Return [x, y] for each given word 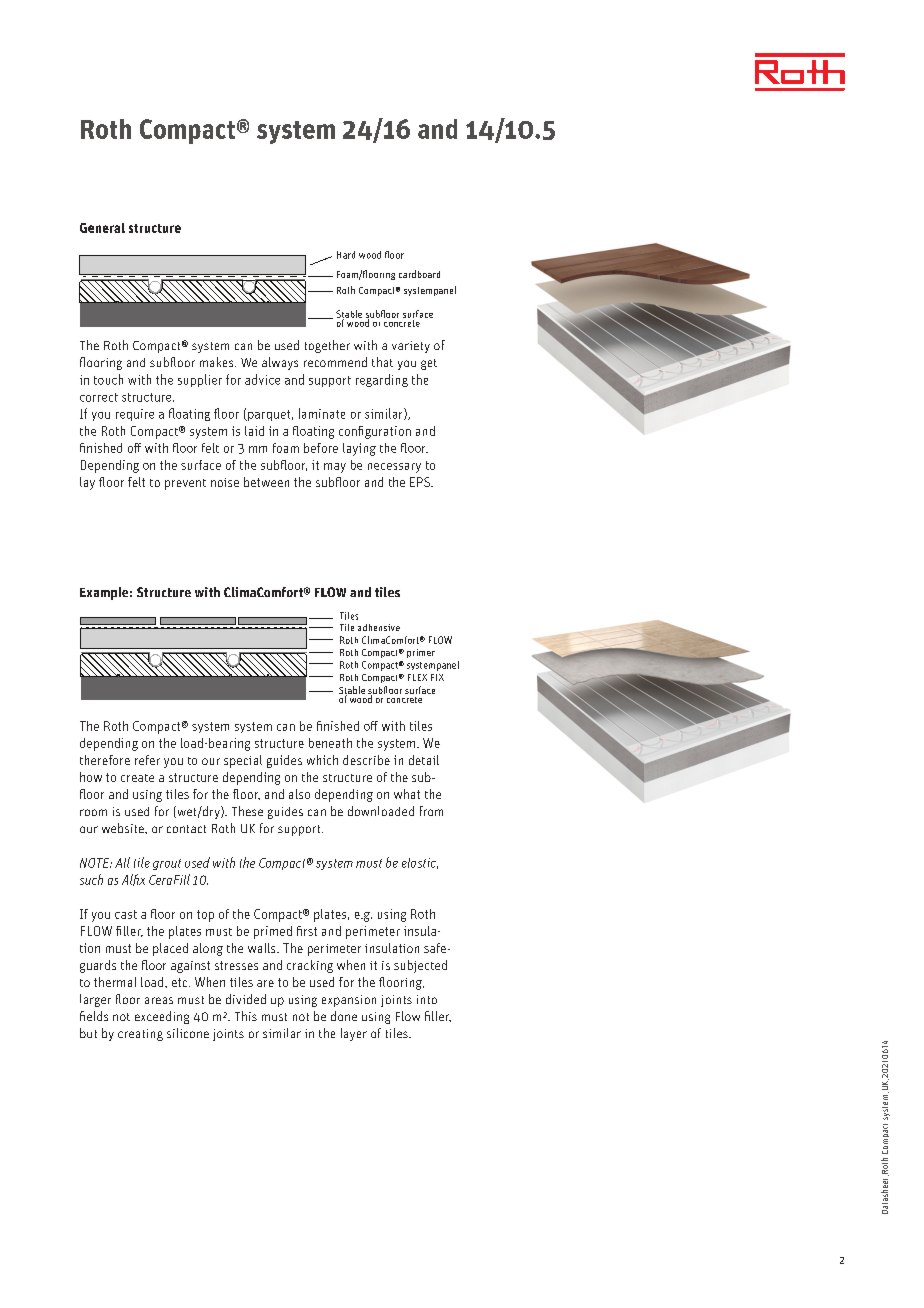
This [246, 1016]
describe [366, 760]
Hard [346, 255]
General [102, 228]
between [266, 482]
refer [147, 760]
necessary [394, 468]
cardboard [419, 274]
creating [140, 1035]
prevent [185, 484]
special [243, 761]
